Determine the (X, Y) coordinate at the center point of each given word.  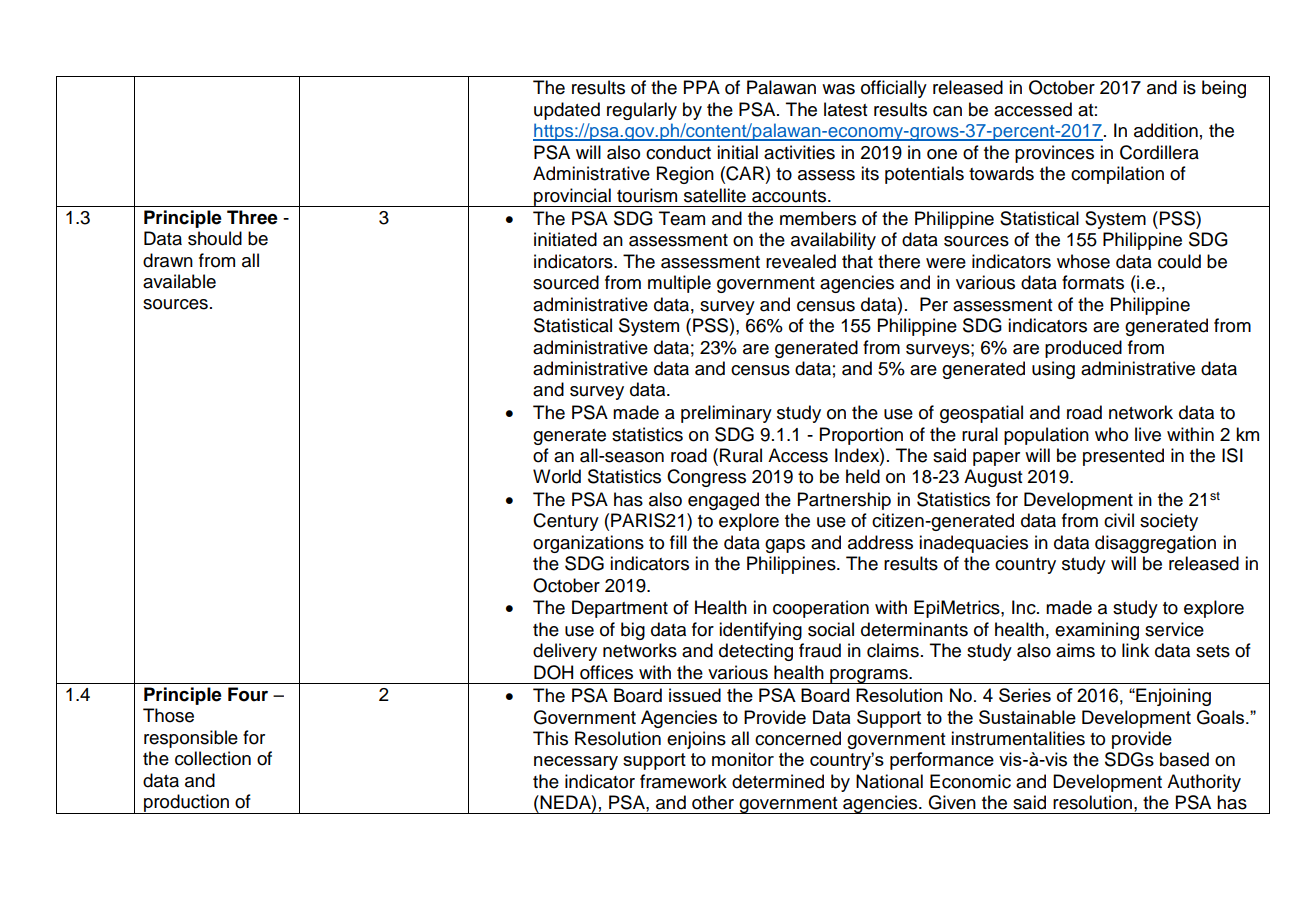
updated (567, 111)
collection (213, 758)
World (557, 476)
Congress (706, 478)
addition (1166, 130)
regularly (642, 111)
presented (1123, 457)
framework (683, 781)
